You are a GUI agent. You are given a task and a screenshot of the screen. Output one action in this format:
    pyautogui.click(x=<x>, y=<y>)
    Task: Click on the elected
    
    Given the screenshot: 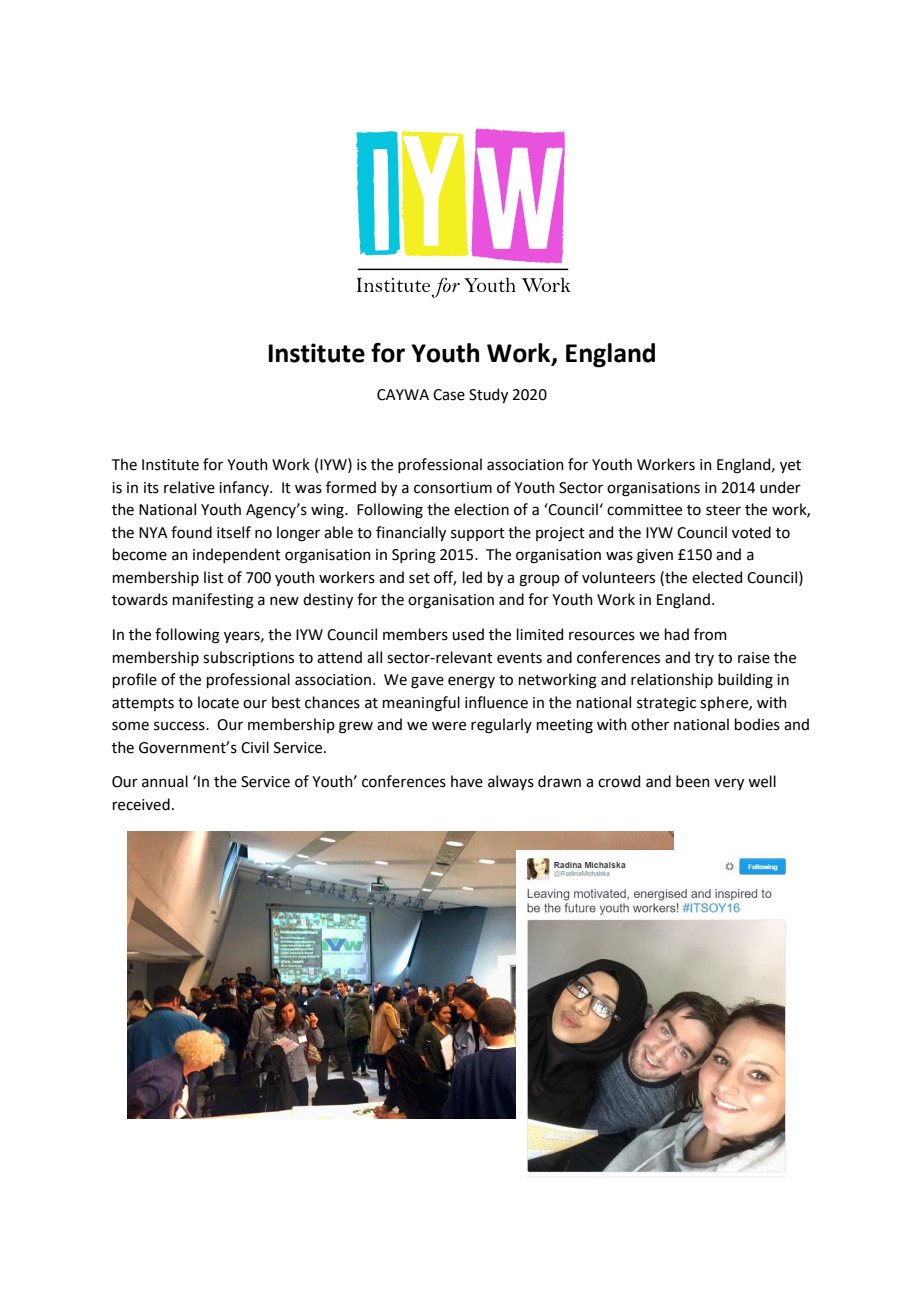 What is the action you would take?
    pyautogui.click(x=717, y=577)
